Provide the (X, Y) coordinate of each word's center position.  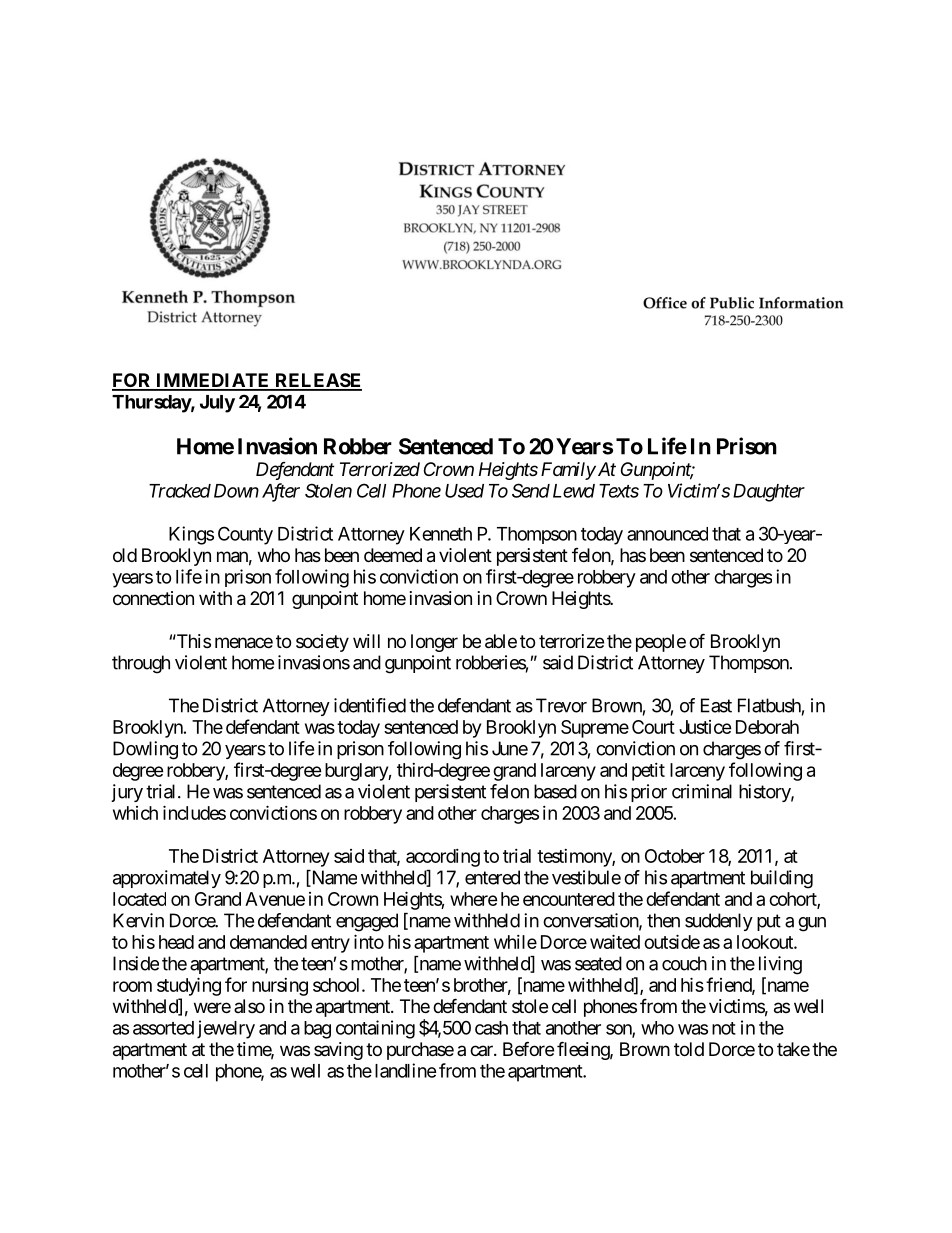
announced (667, 534)
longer (434, 643)
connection (153, 598)
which (135, 813)
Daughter (769, 493)
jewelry (226, 1029)
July (217, 404)
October (675, 856)
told (689, 1049)
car (482, 1050)
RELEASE (317, 381)
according (443, 858)
